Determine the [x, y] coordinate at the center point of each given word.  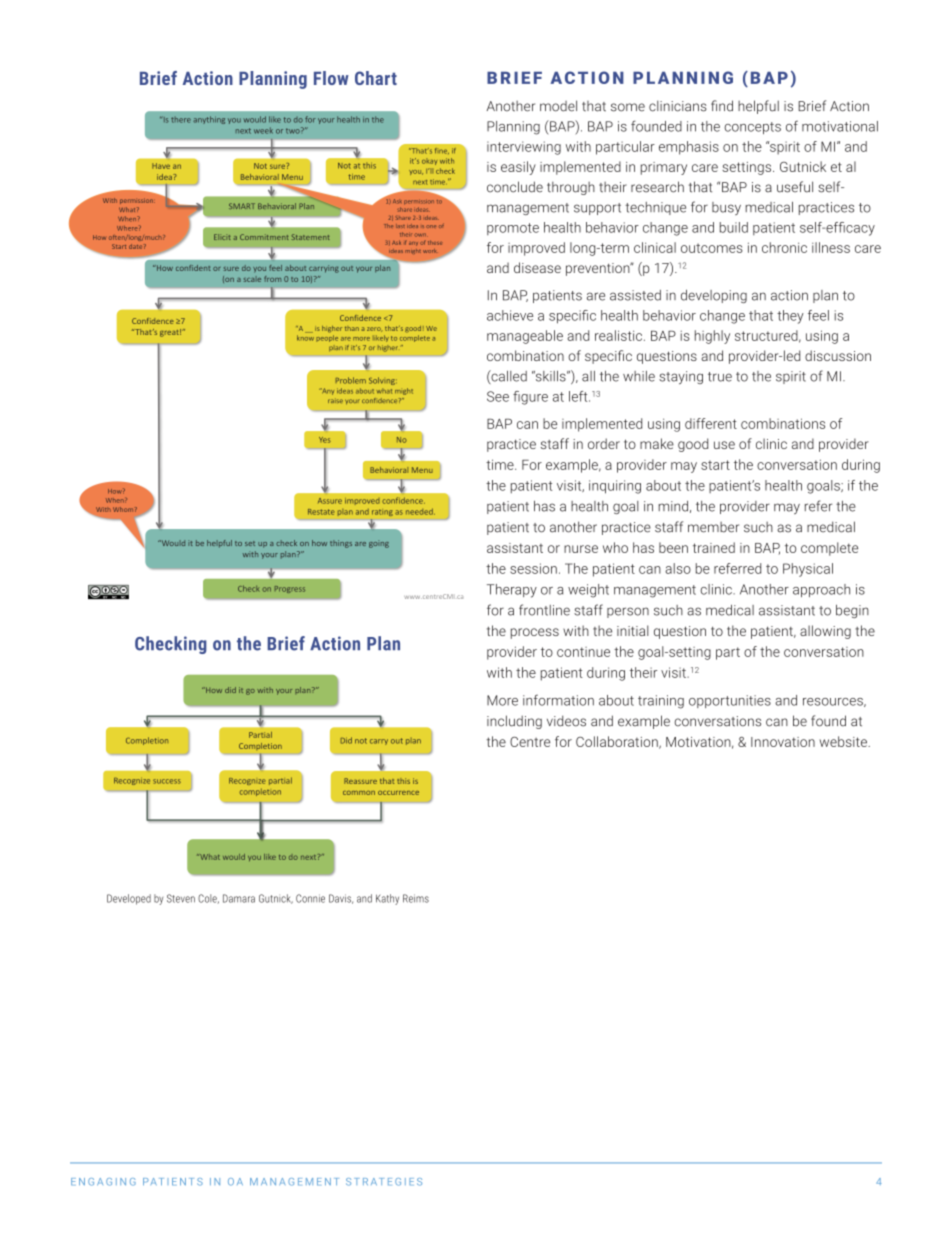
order [604, 443]
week [263, 130]
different [711, 423]
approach [821, 590]
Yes [325, 440]
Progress [290, 589]
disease [537, 267]
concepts [752, 128]
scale [252, 279]
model [558, 106]
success [167, 781]
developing [714, 296]
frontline [544, 610]
